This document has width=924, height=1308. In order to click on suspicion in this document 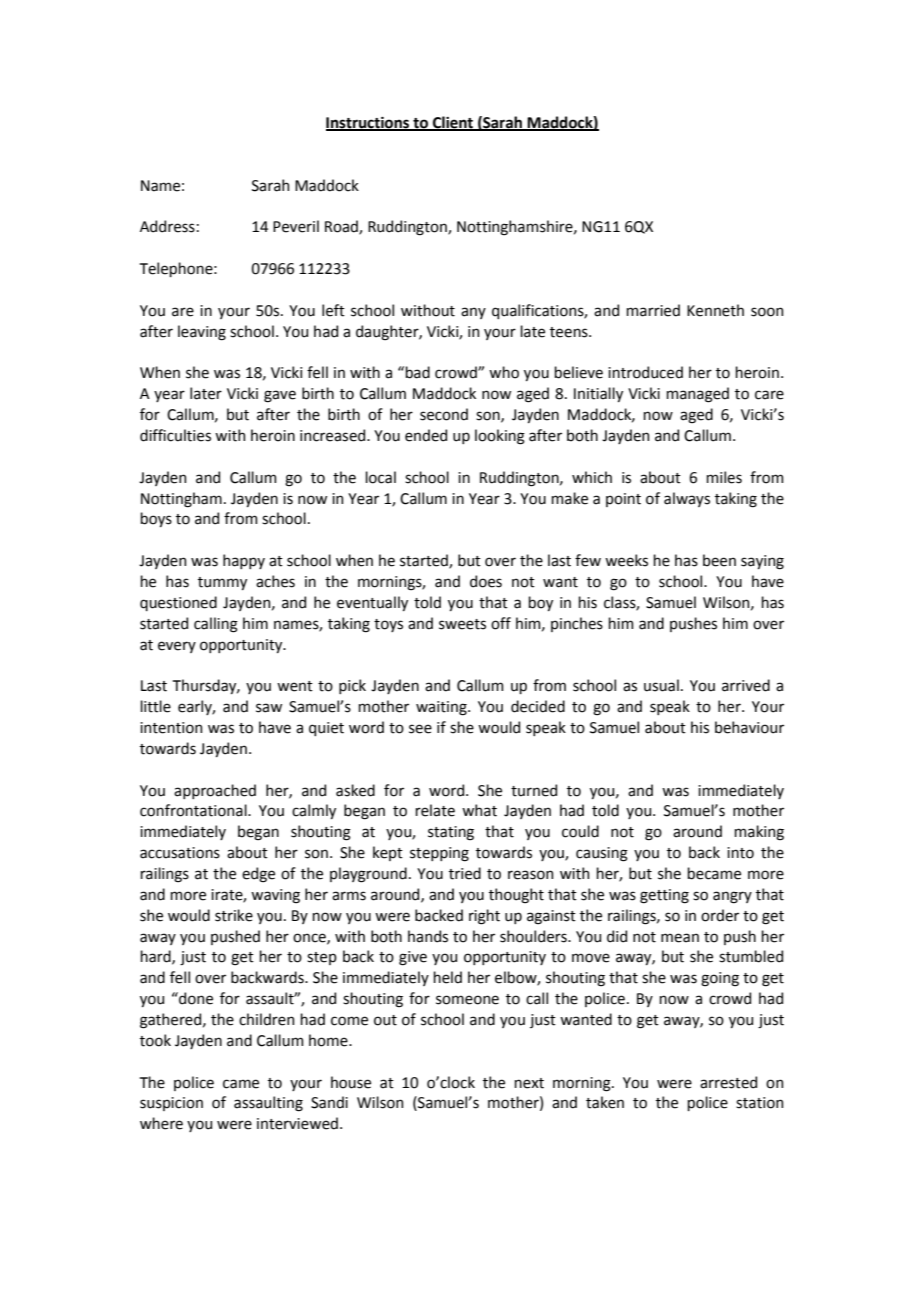, I will do `click(171, 1104)`.
